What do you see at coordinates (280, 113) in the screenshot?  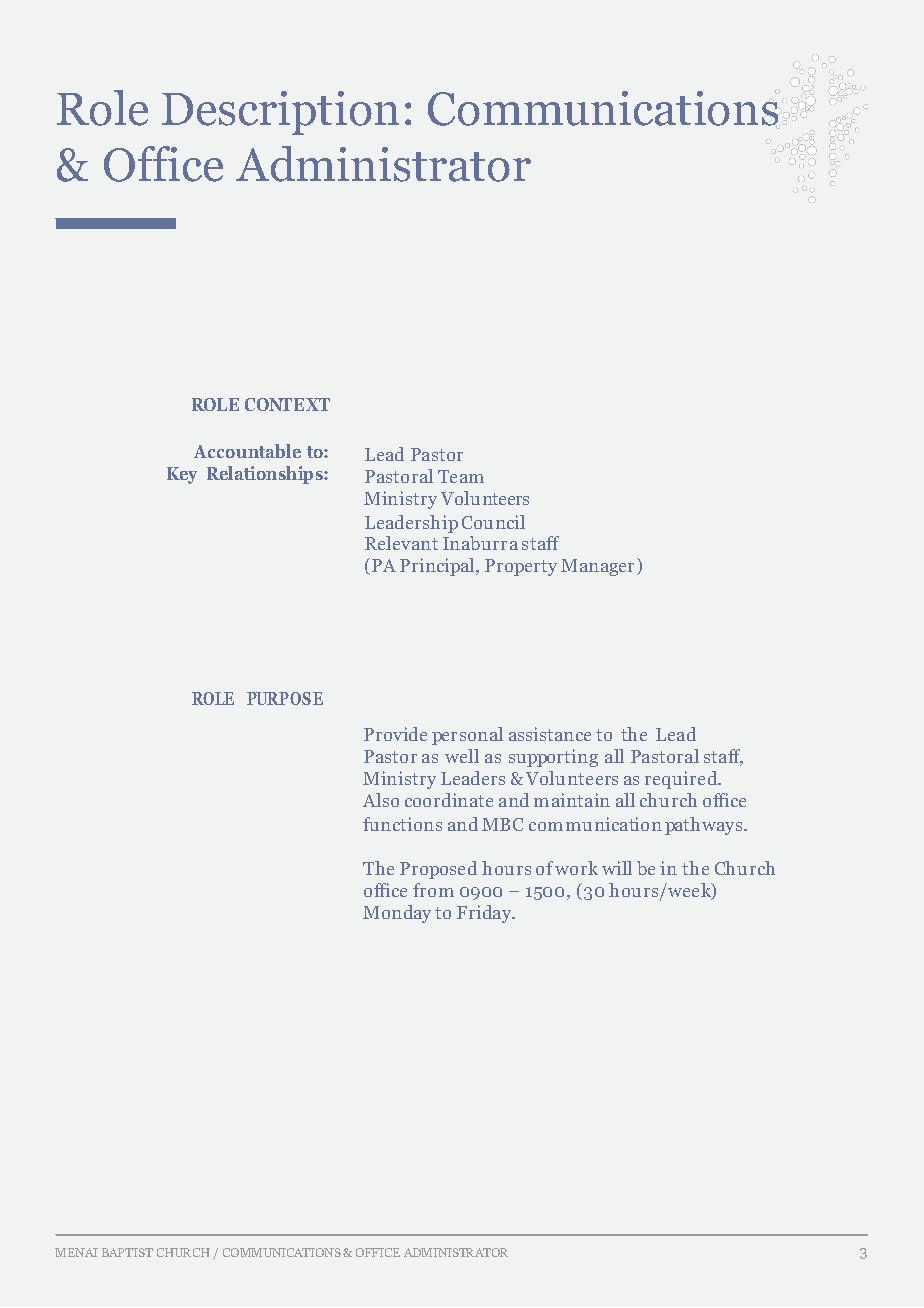 I see `Description` at bounding box center [280, 113].
